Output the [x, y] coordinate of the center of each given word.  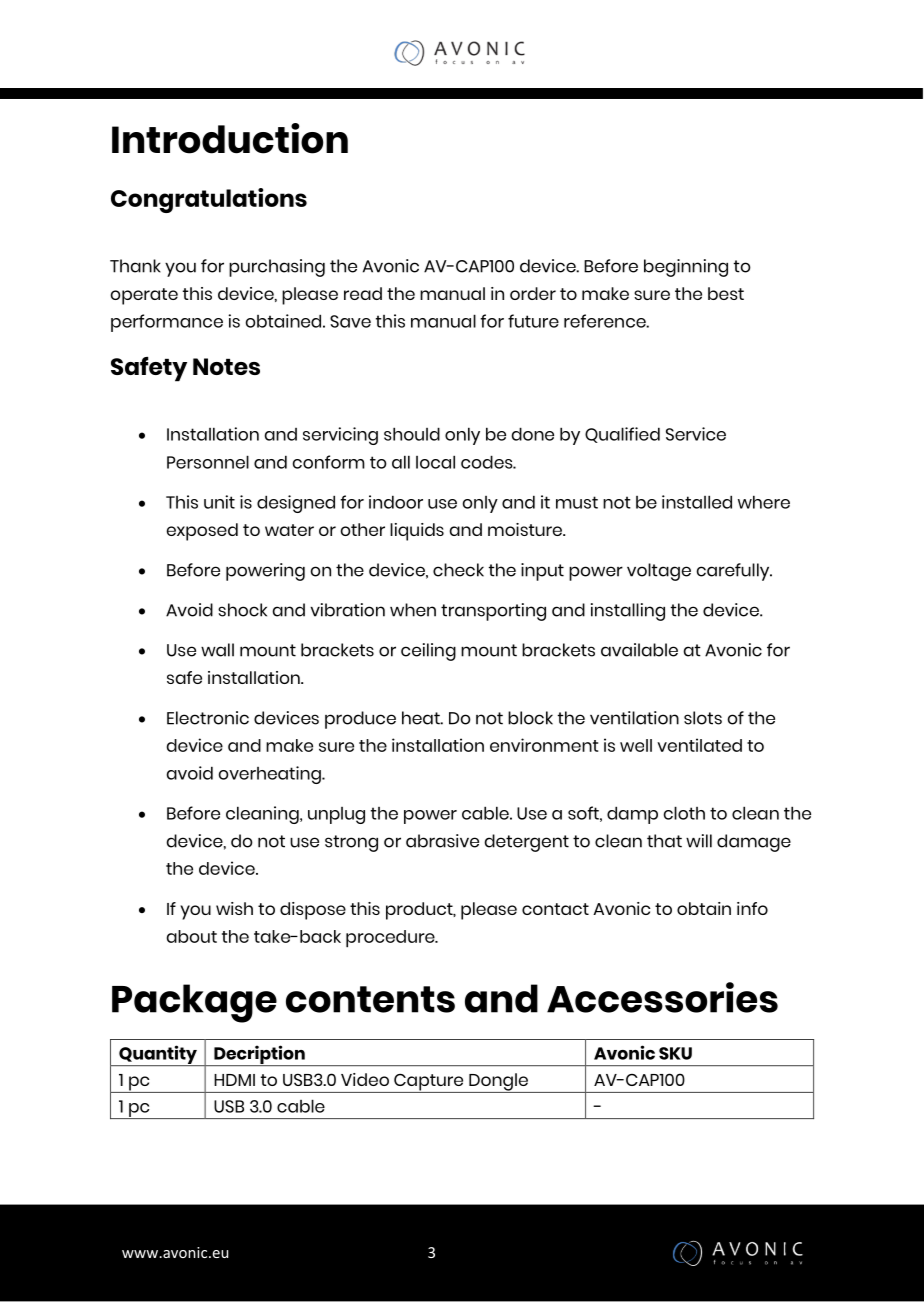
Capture [429, 1083]
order [533, 293]
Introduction [230, 138]
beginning [686, 268]
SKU [675, 1053]
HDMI [234, 1080]
